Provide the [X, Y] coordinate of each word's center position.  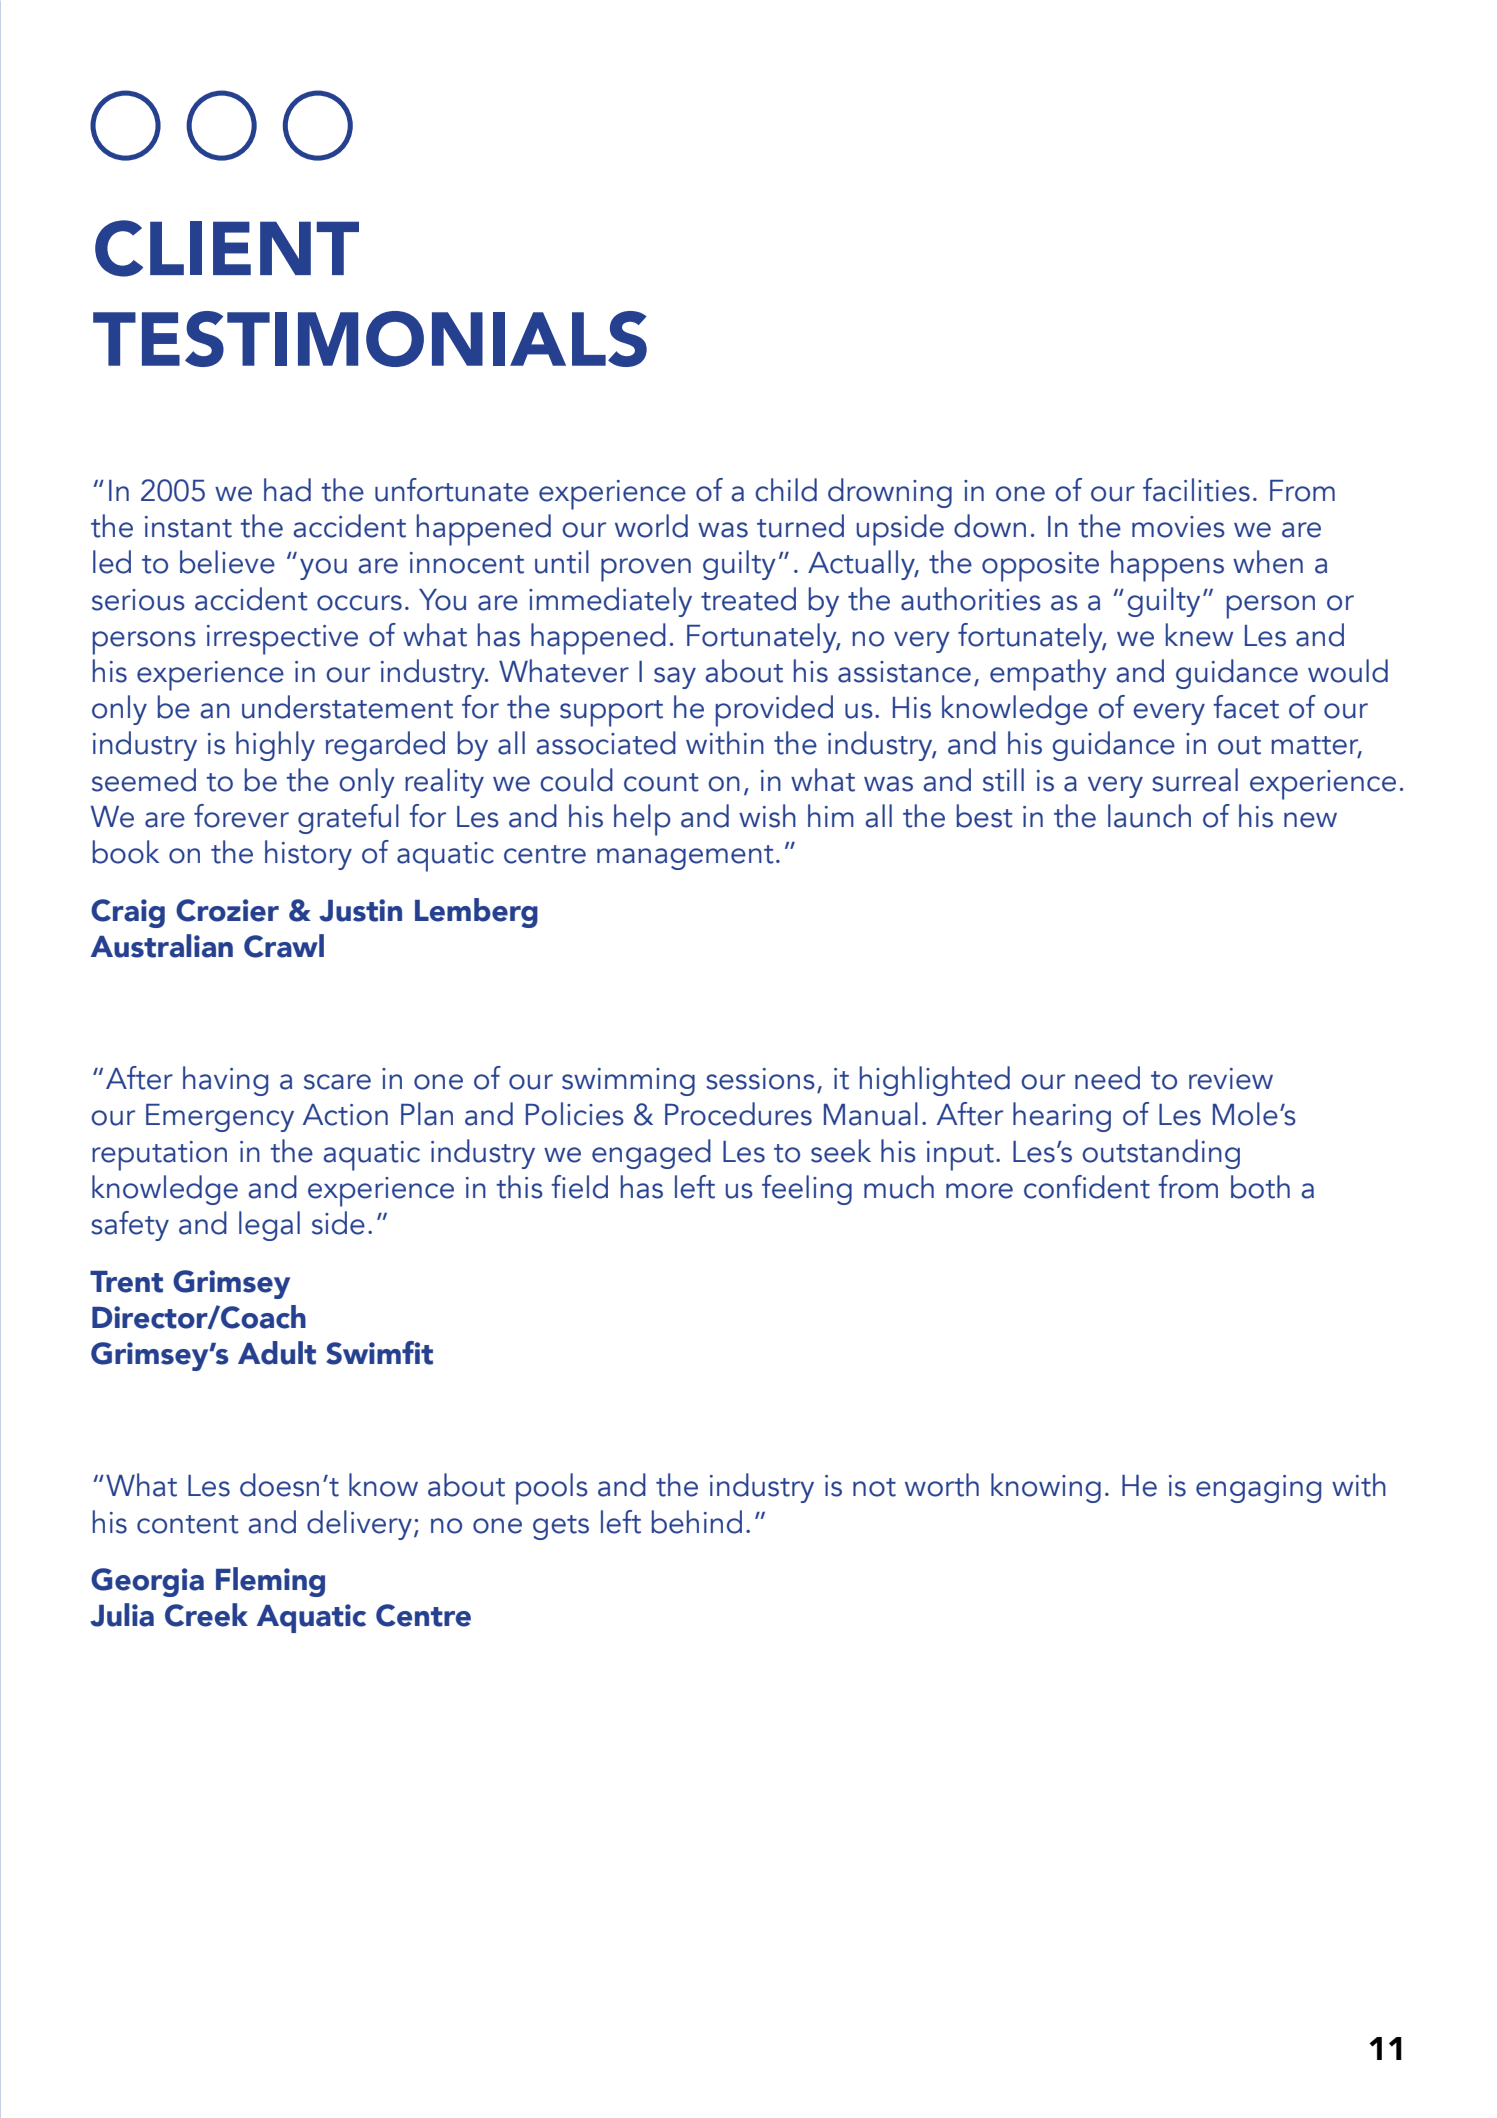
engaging [1258, 1489]
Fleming [270, 1582]
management [685, 857]
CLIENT [227, 248]
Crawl [284, 946]
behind [697, 1522]
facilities [1196, 490]
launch [1149, 816]
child [786, 490]
